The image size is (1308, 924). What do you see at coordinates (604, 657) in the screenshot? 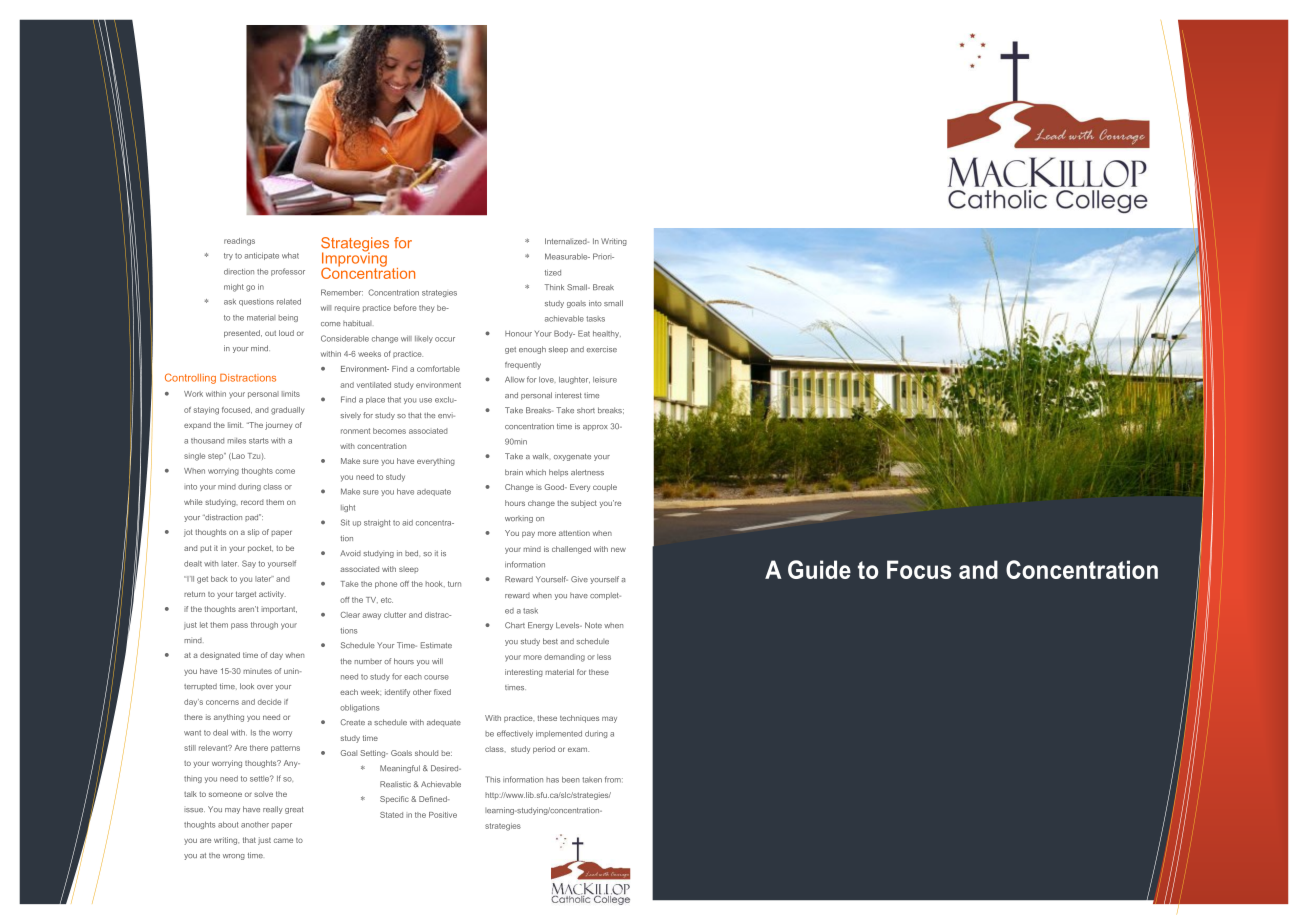
I see `less` at bounding box center [604, 657].
